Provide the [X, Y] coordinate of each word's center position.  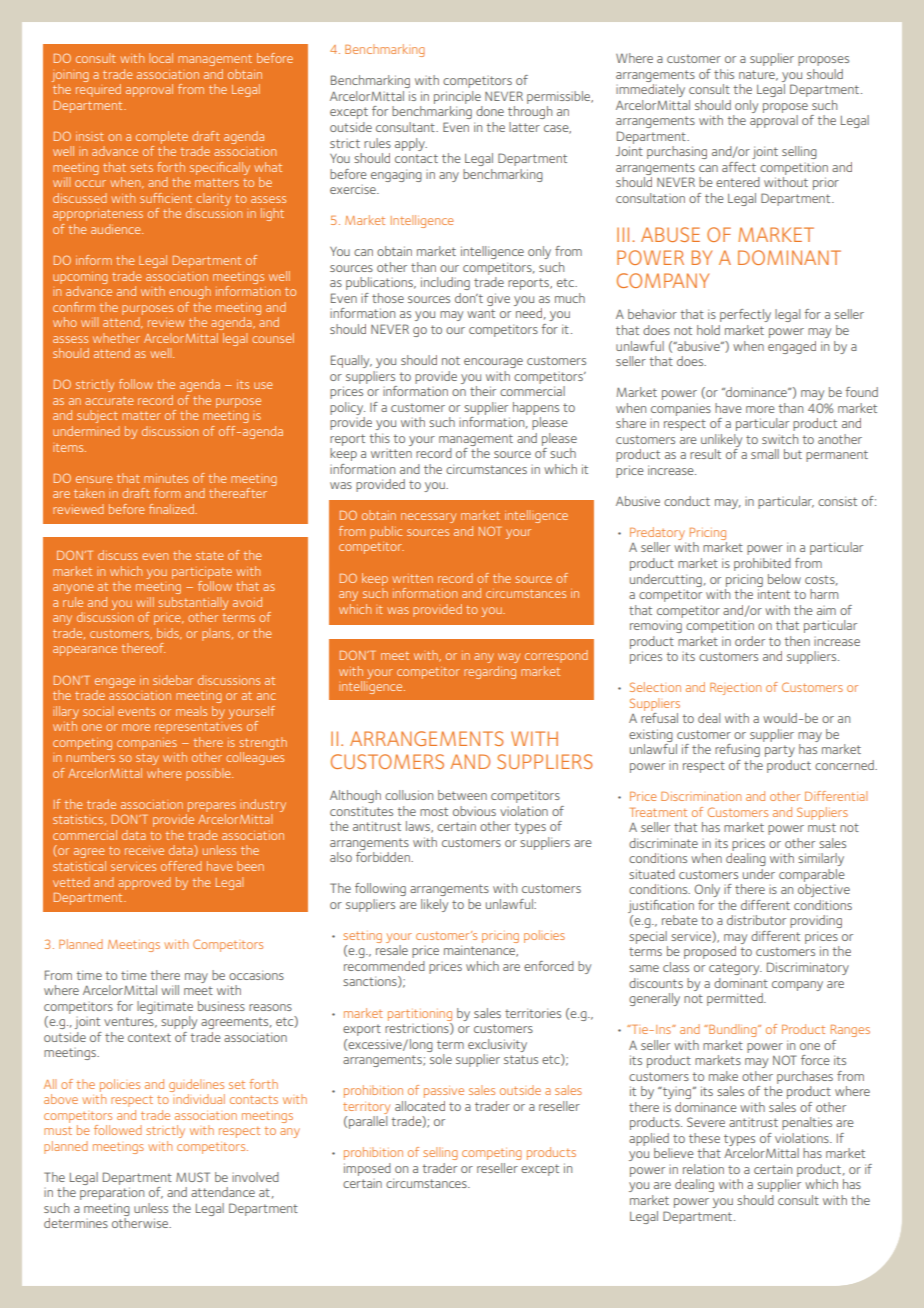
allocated [420, 1106]
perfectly [745, 315]
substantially [193, 605]
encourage [493, 363]
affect [739, 167]
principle [457, 97]
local [161, 58]
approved [144, 883]
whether [116, 338]
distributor [756, 920]
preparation [112, 1193]
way [509, 658]
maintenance [481, 951]
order [750, 641]
